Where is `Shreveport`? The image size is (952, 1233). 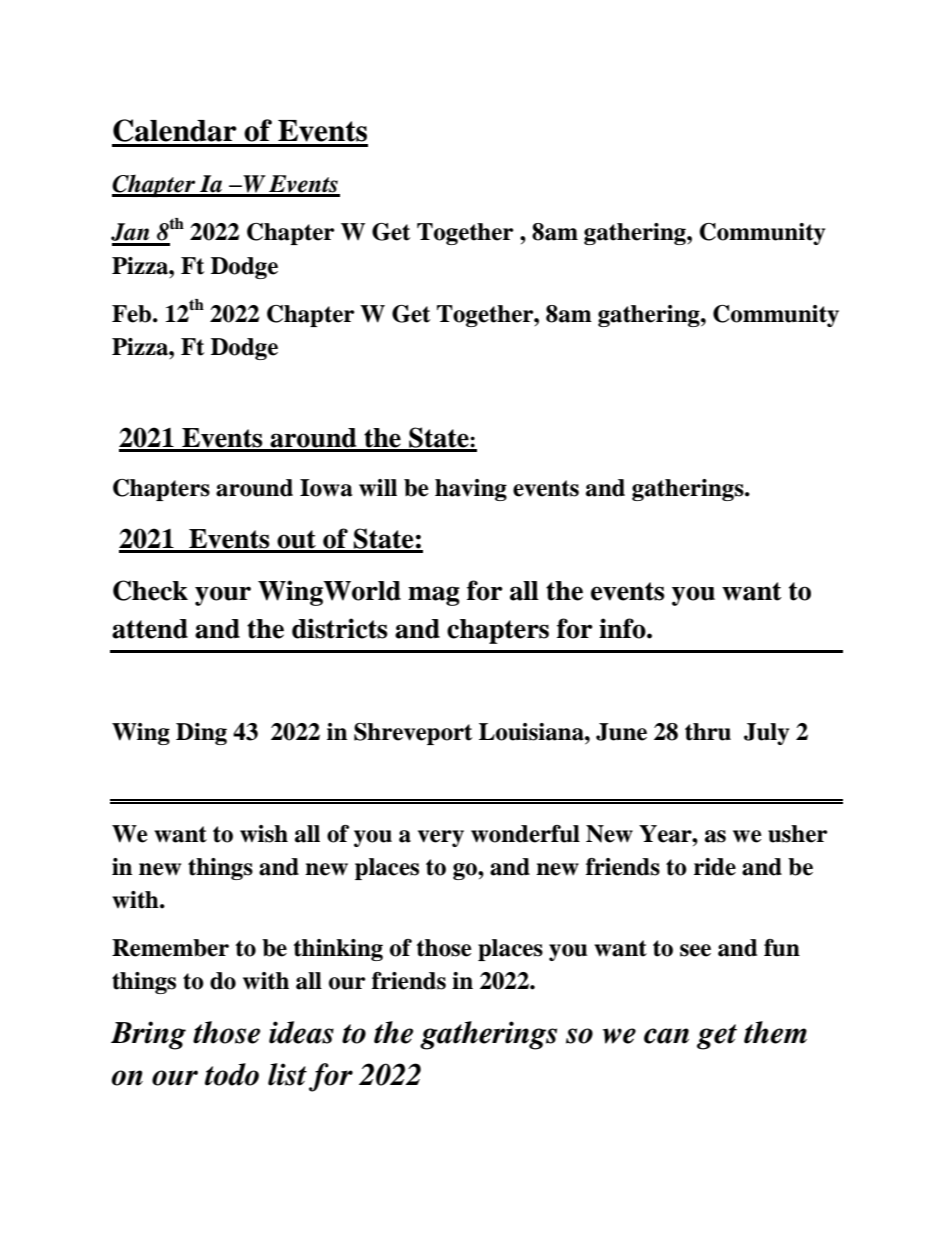
Shreveport is located at coordinates (413, 734).
